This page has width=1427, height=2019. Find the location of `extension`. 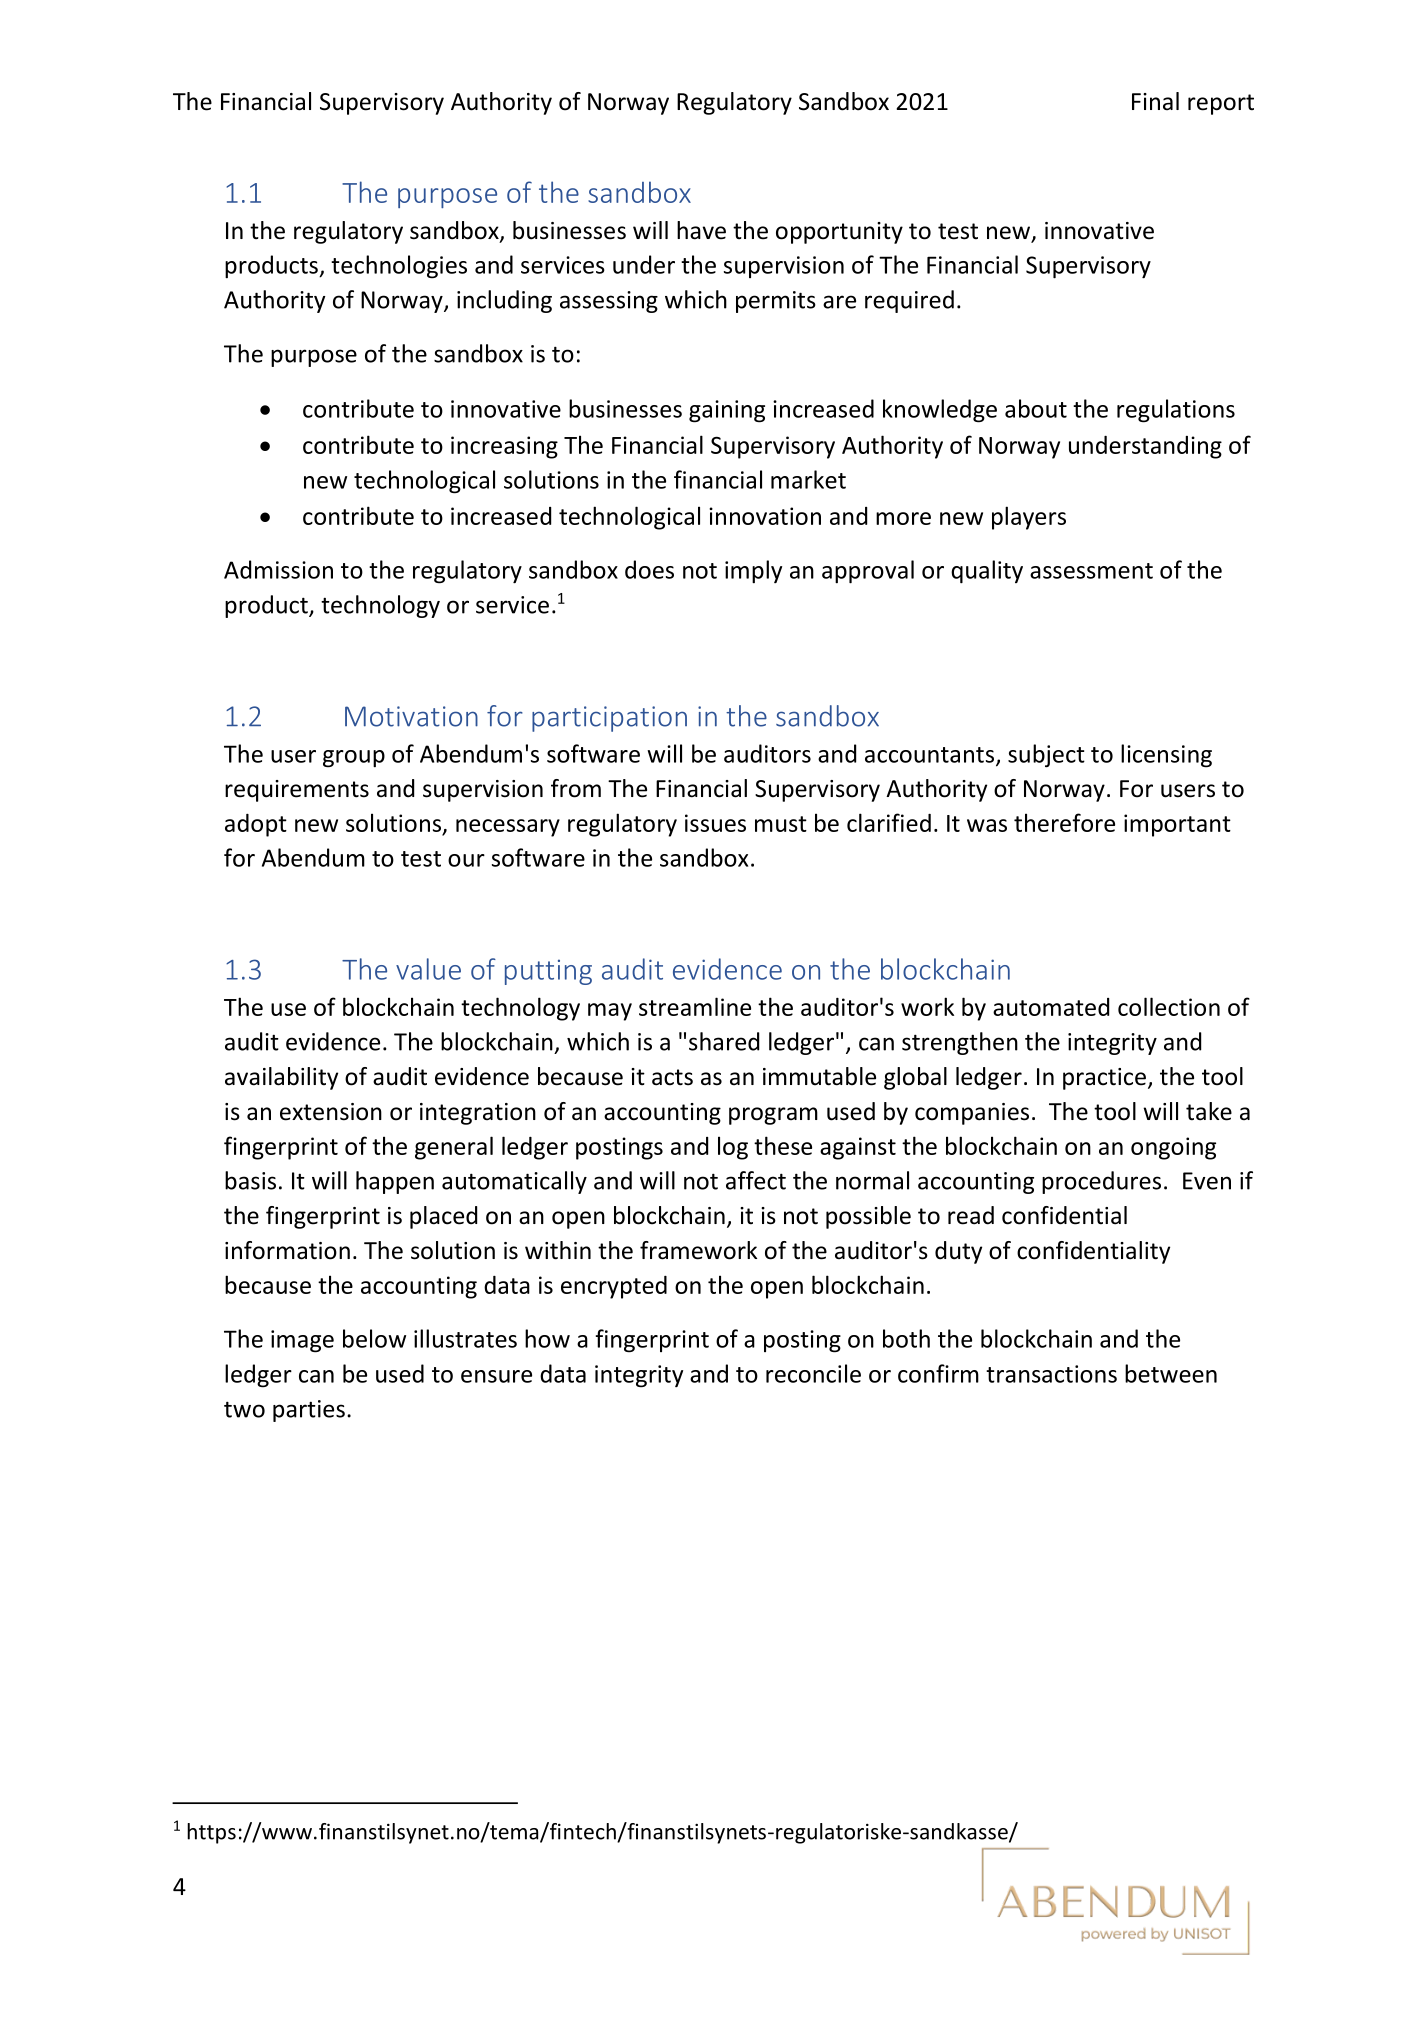

extension is located at coordinates (331, 1112).
